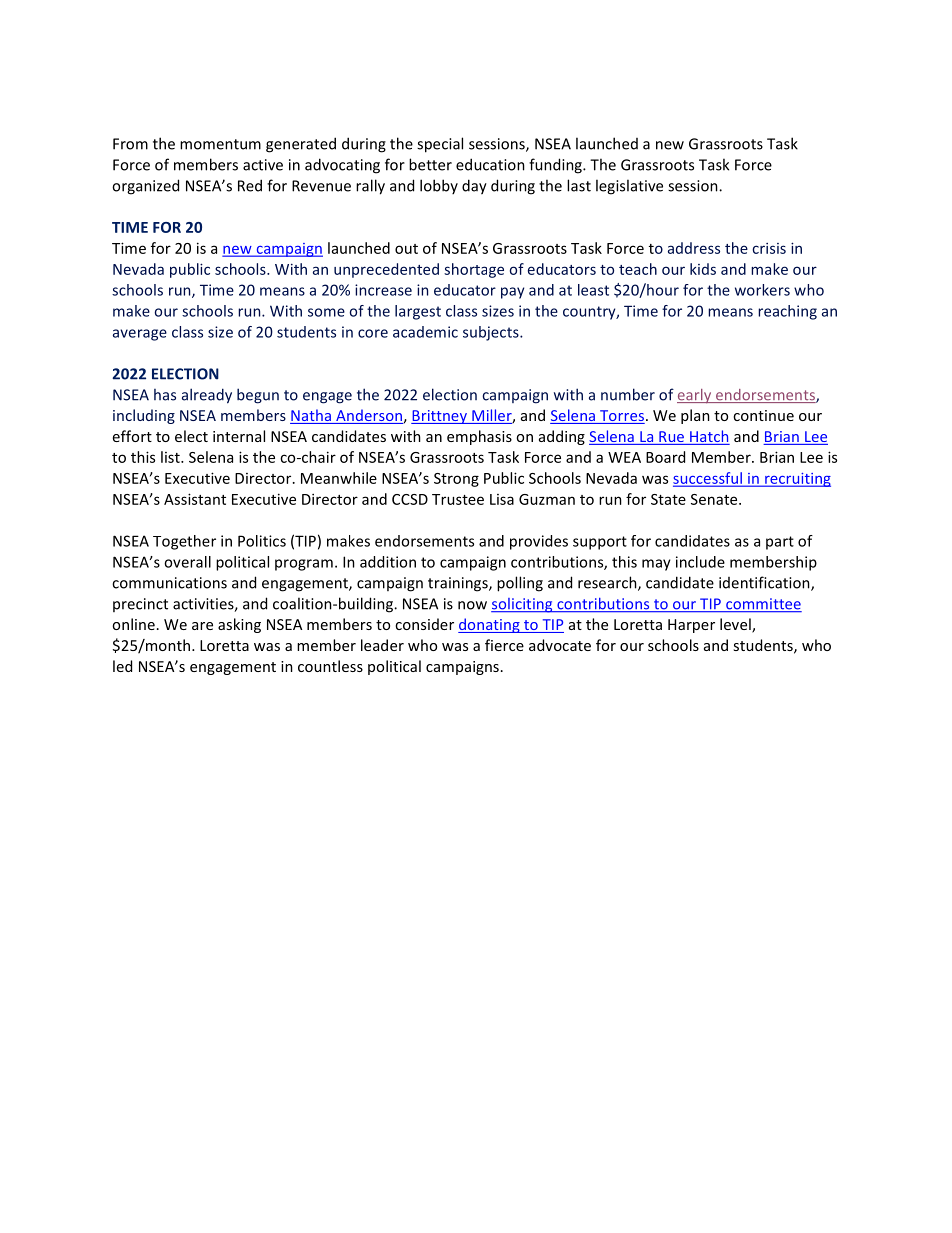 The width and height of the screenshot is (952, 1233). Describe the element at coordinates (456, 480) in the screenshot. I see `Strong` at that location.
